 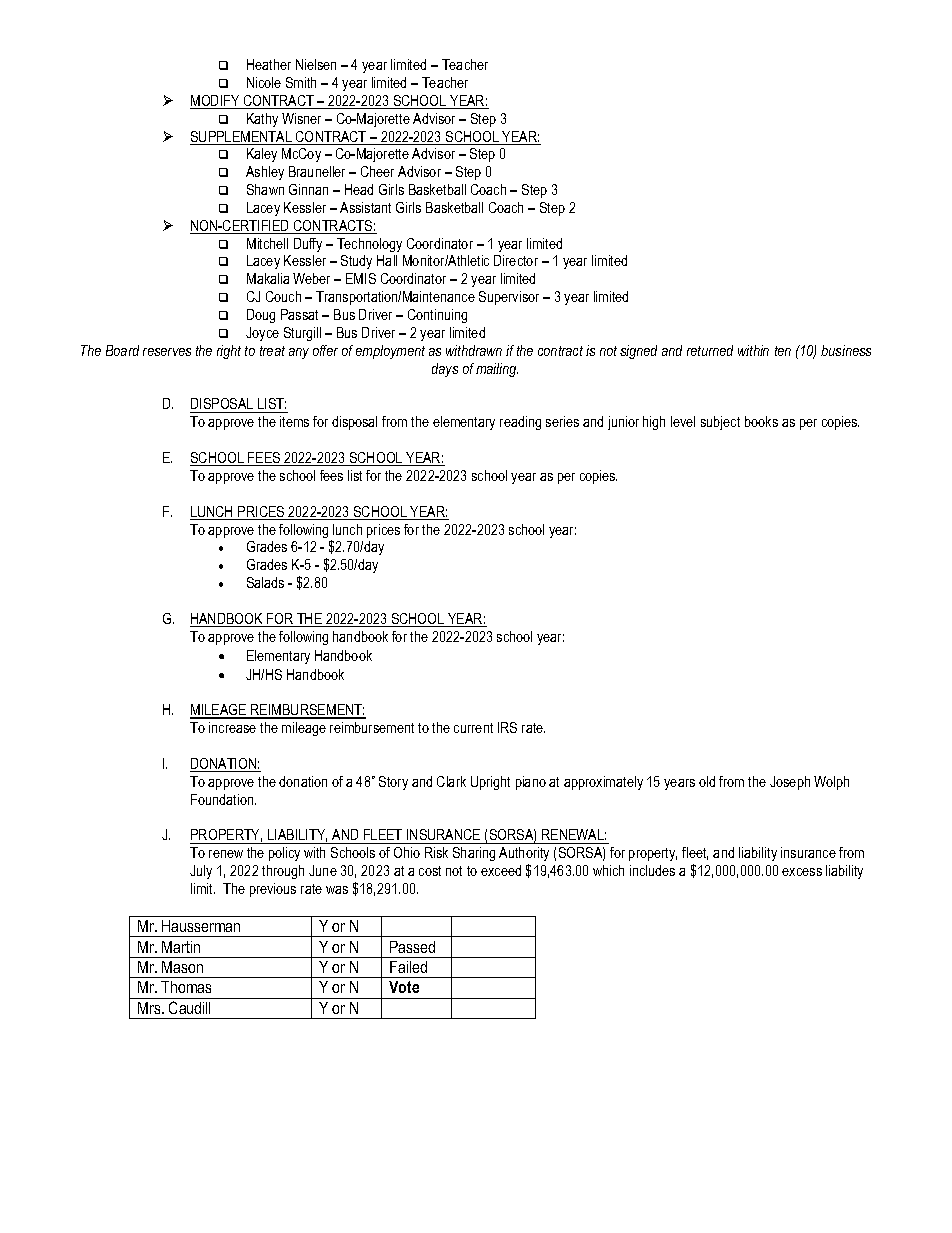 What do you see at coordinates (216, 102) in the image?
I see `MODIFY` at bounding box center [216, 102].
